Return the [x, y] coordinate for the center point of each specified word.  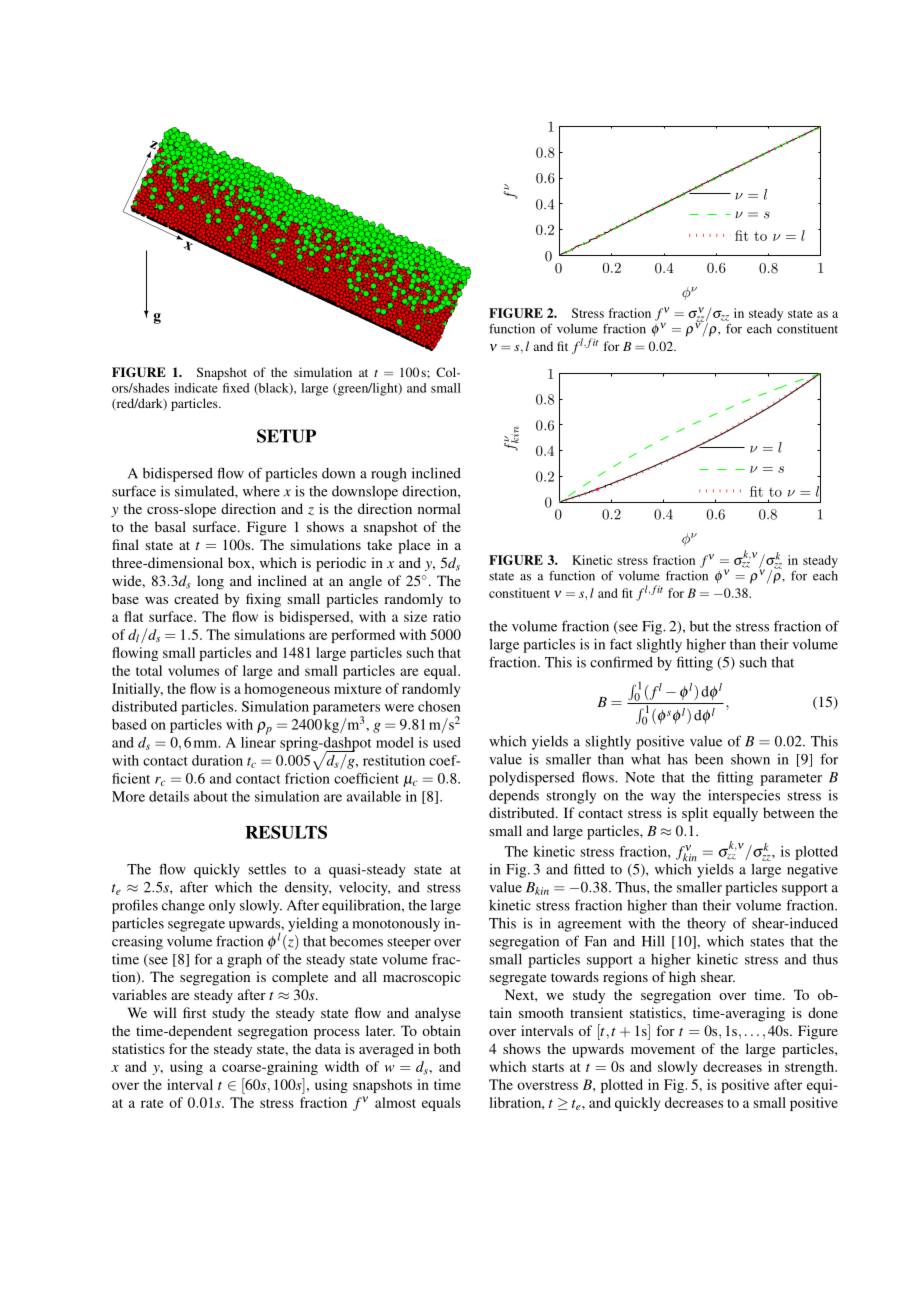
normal [439, 508]
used [447, 742]
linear [258, 741]
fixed [236, 388]
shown [750, 759]
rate [152, 1103]
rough [389, 475]
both [447, 1048]
